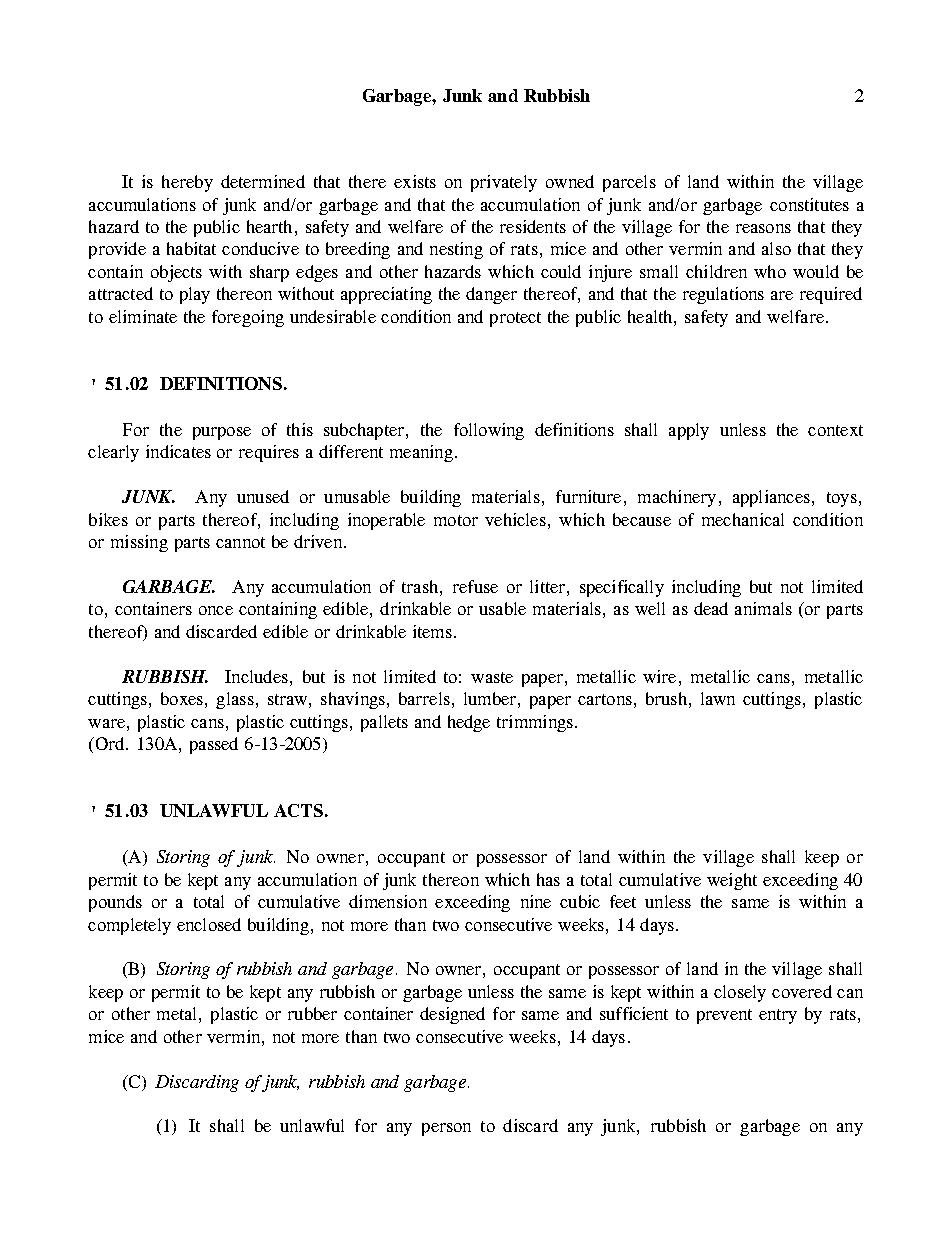  Describe the element at coordinates (312, 1013) in the image. I see `rubber` at that location.
